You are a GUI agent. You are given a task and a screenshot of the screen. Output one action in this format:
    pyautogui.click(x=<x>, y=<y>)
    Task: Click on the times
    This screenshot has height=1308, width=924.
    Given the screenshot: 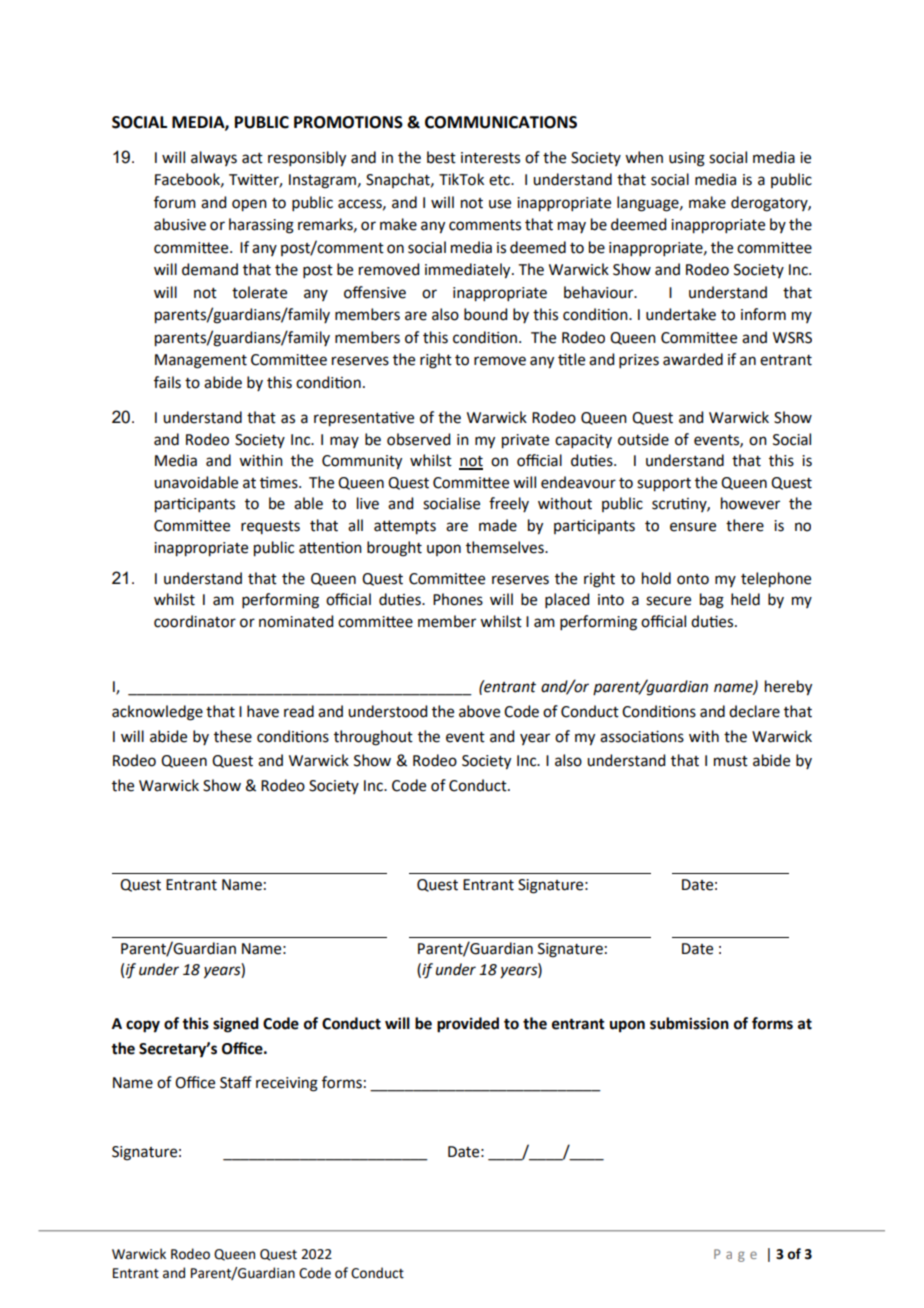 What is the action you would take?
    pyautogui.click(x=280, y=482)
